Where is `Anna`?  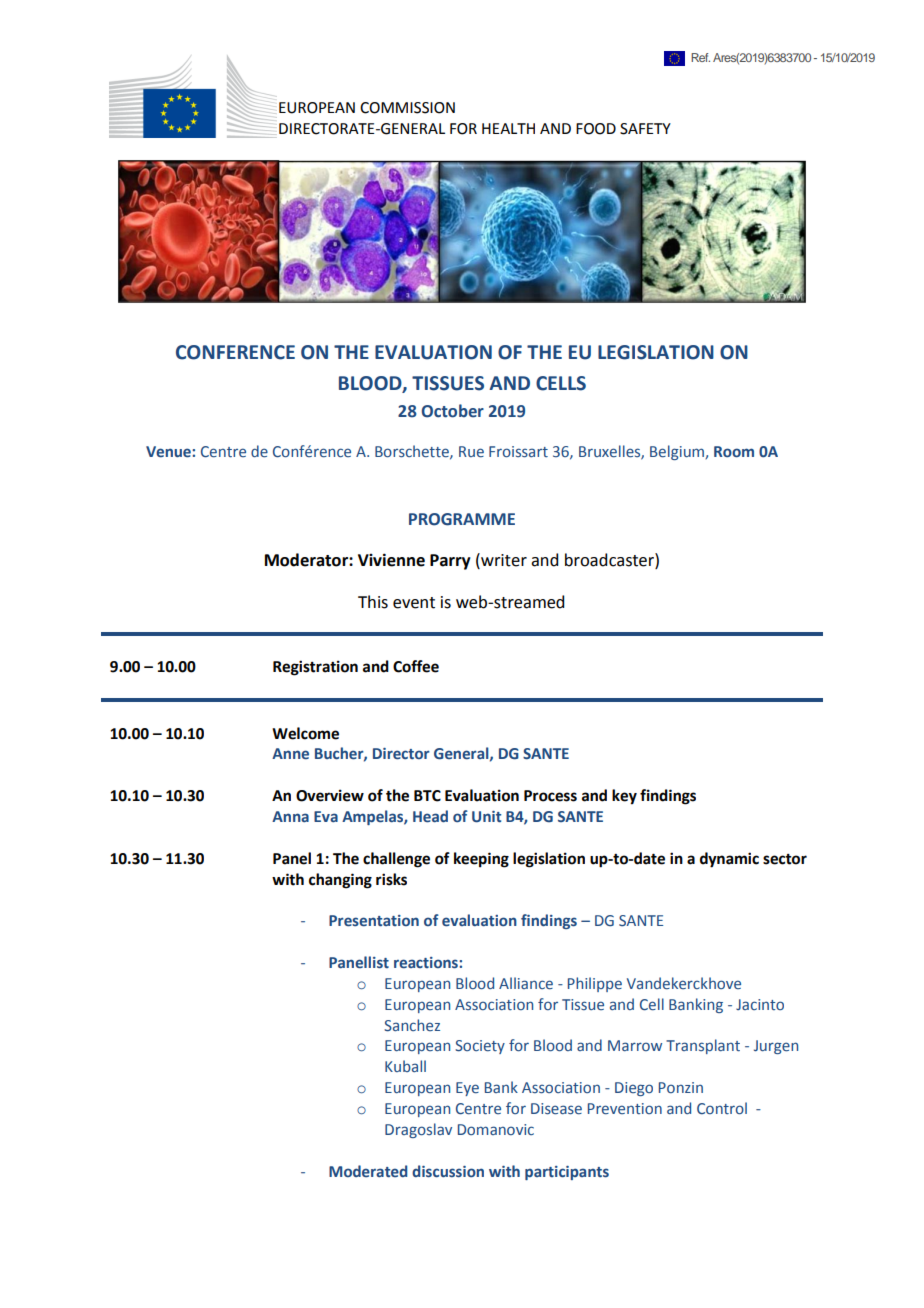 Anna is located at coordinates (290, 816).
